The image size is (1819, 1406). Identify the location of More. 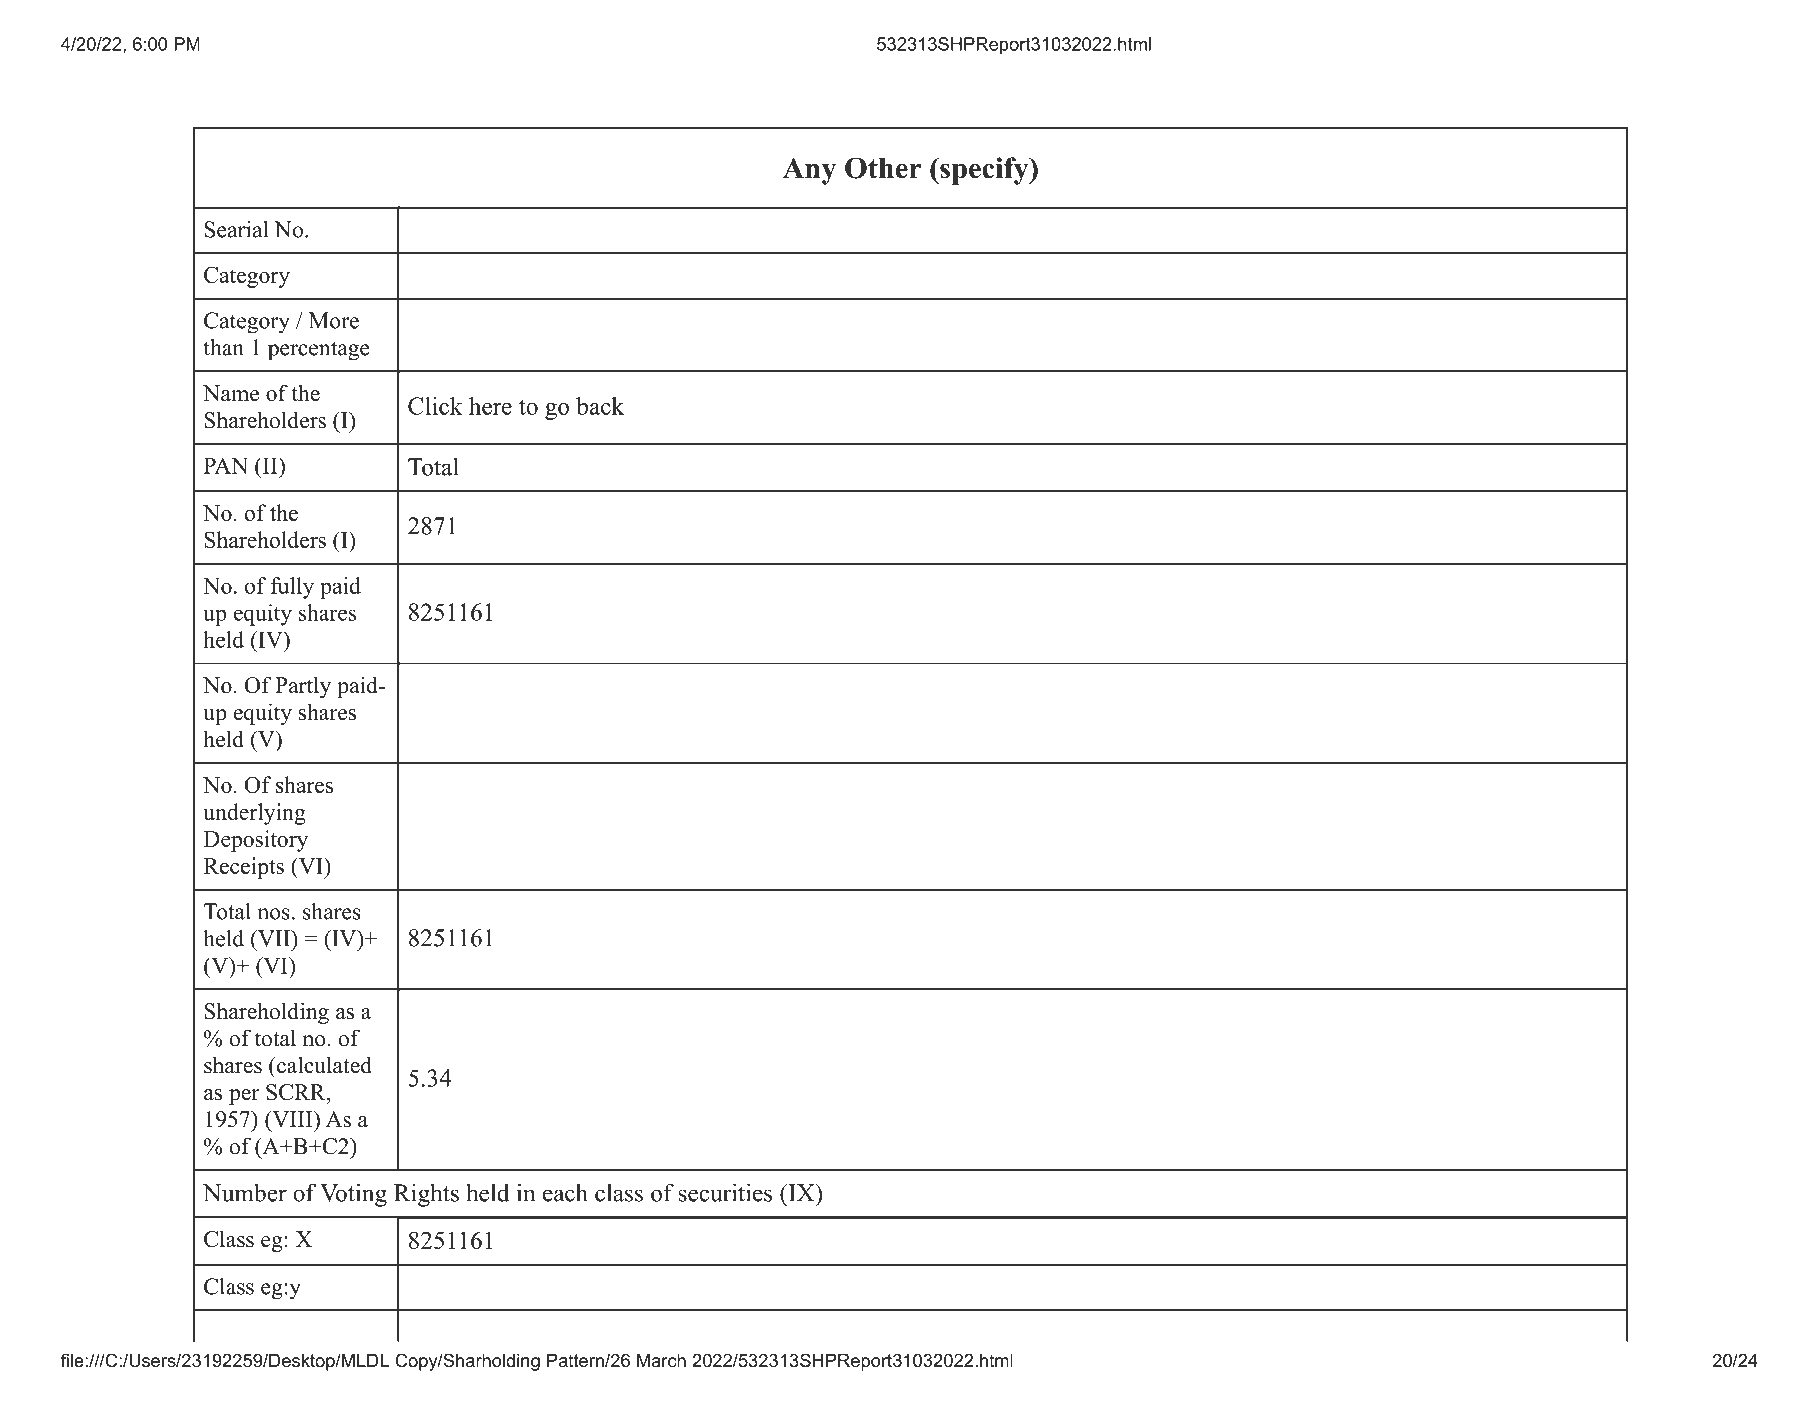
(334, 320).
